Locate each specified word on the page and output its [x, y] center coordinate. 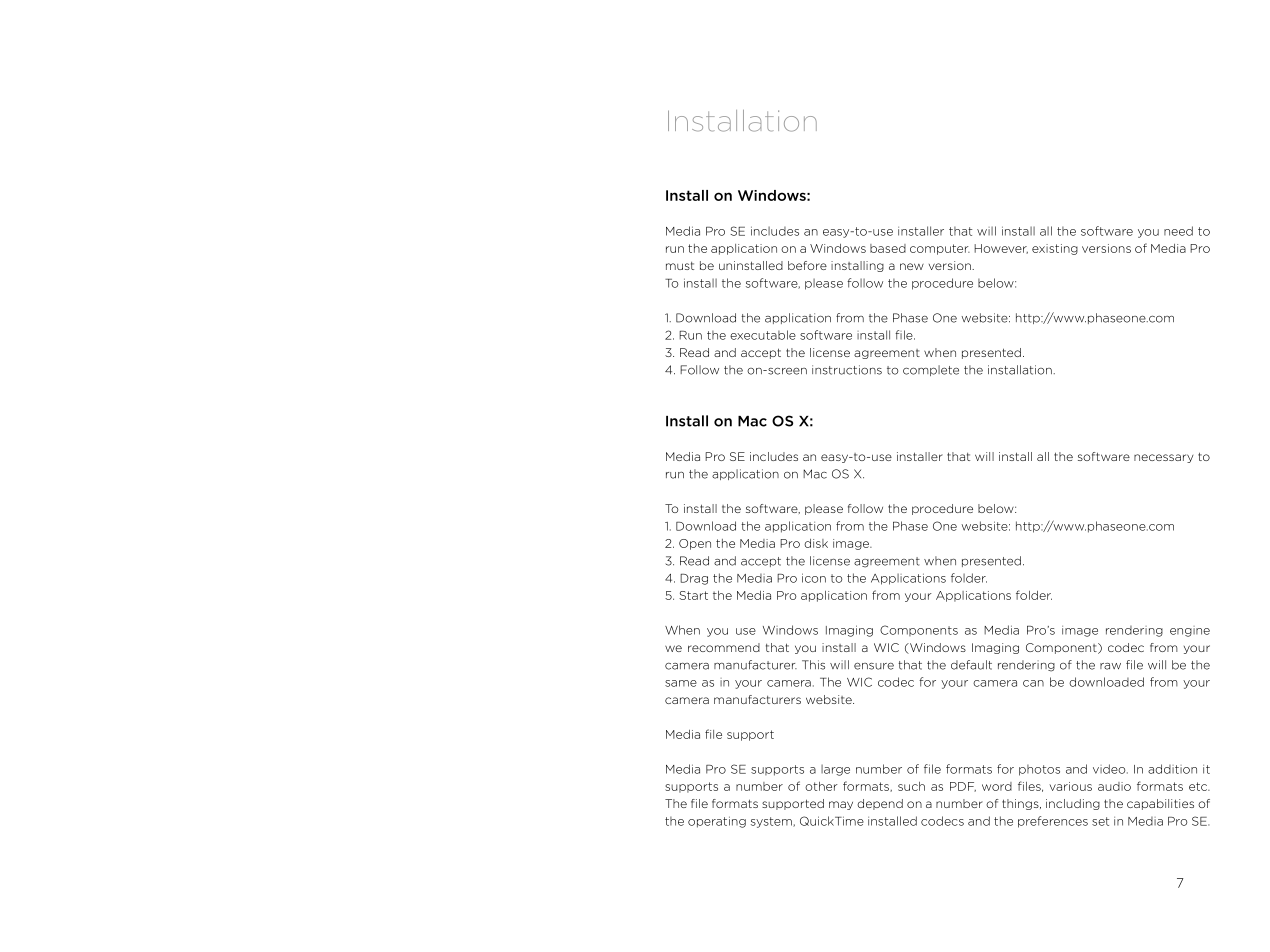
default [971, 665]
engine [1190, 631]
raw [1110, 666]
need [1178, 231]
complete [931, 370]
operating [717, 822]
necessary [1163, 458]
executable [763, 335]
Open [695, 544]
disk [816, 543]
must [680, 266]
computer [940, 249]
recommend [724, 647]
